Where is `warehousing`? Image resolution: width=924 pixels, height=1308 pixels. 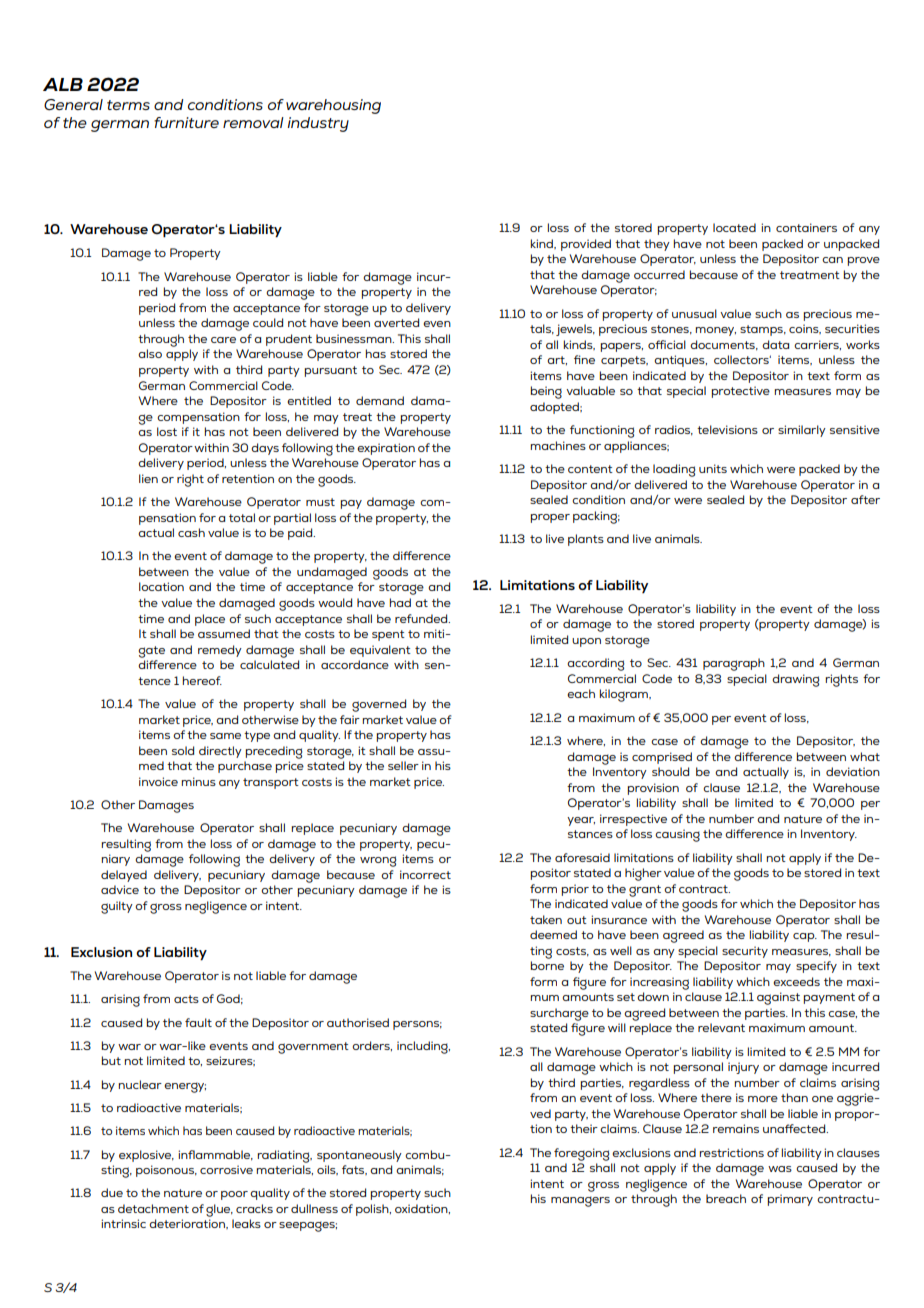 warehousing is located at coordinates (333, 106).
